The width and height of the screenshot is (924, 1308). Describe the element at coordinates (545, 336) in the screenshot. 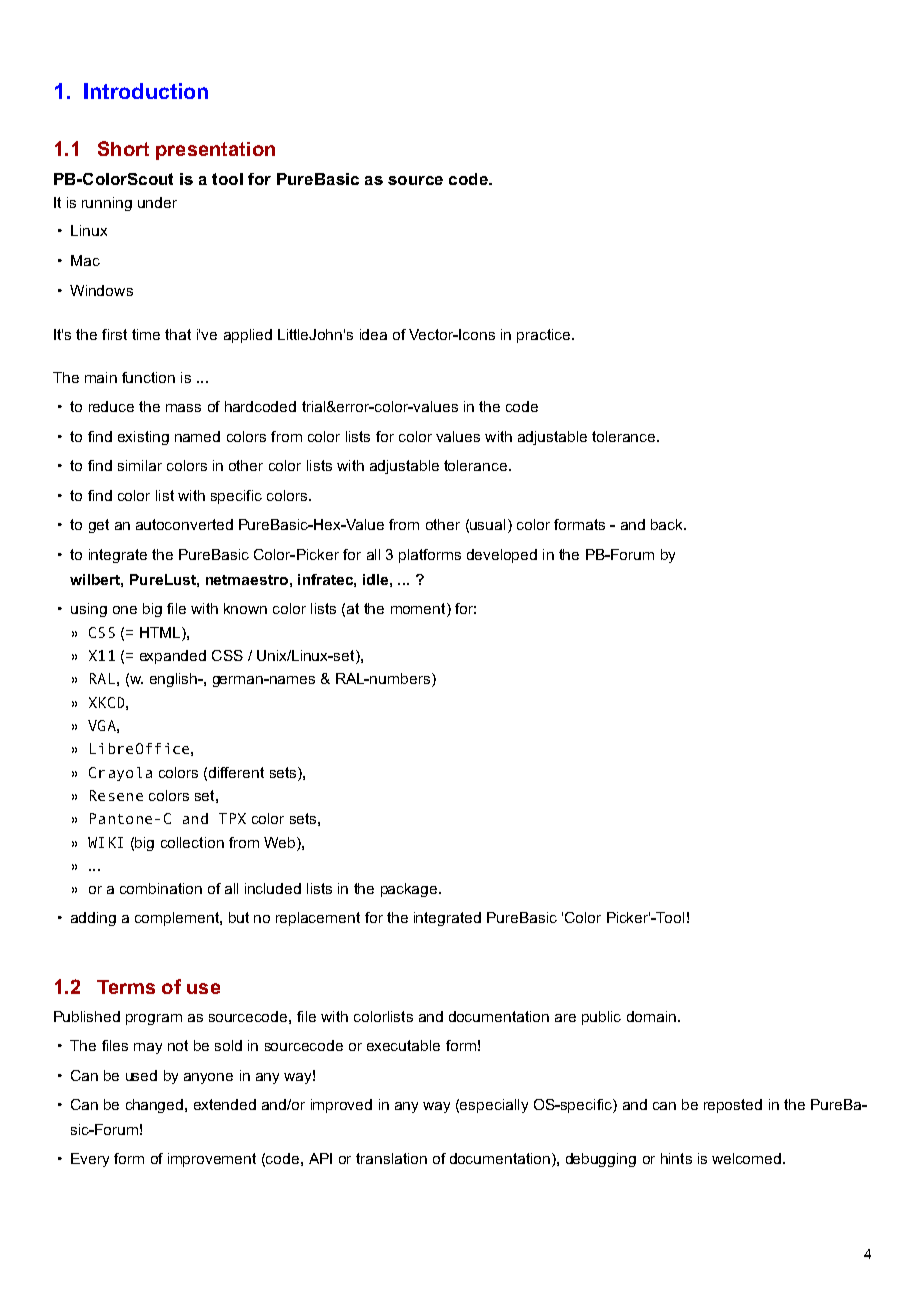

I see `practice` at that location.
